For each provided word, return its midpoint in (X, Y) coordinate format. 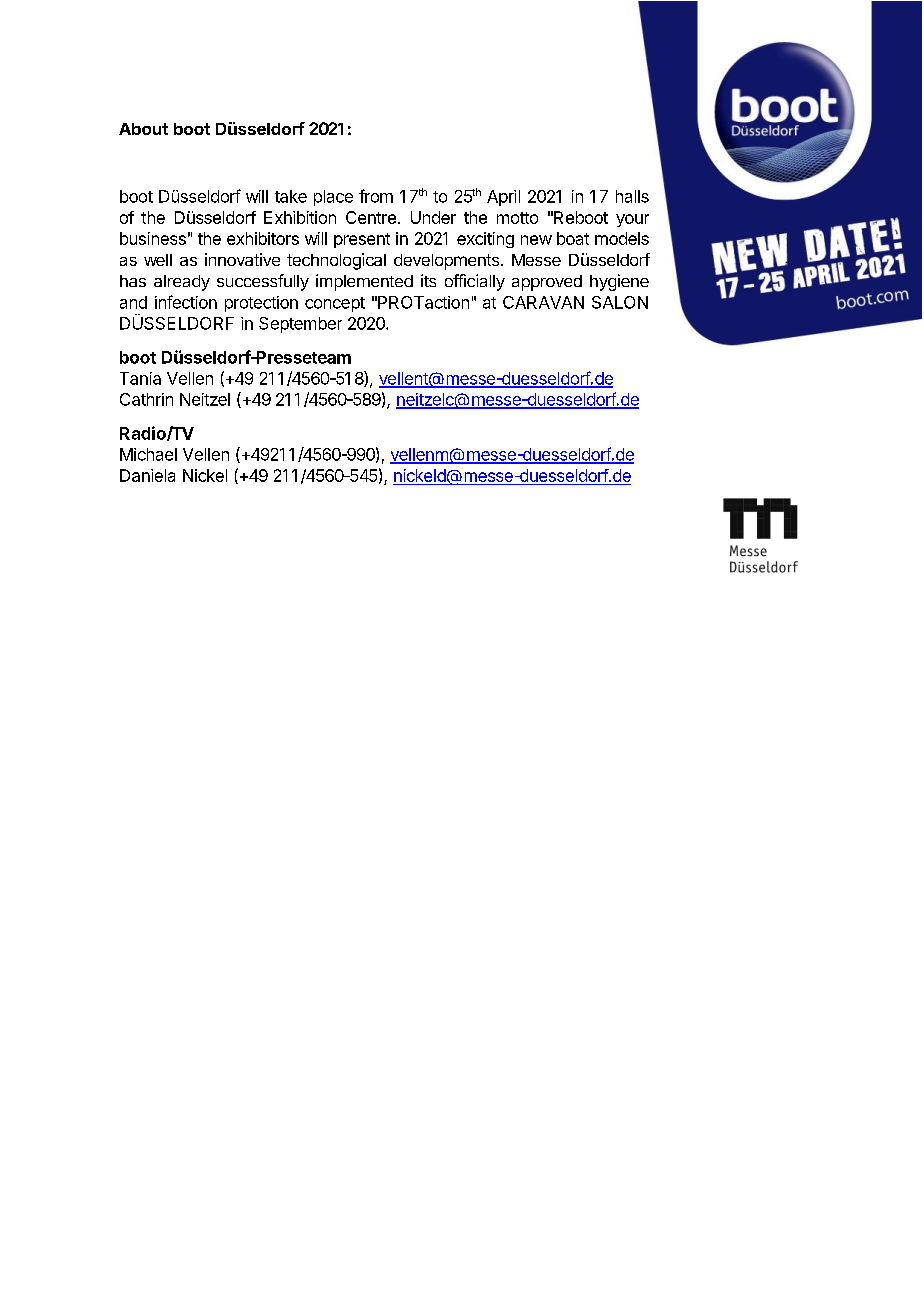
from (376, 196)
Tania (140, 378)
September (300, 325)
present (362, 240)
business (153, 238)
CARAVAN (543, 302)
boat (573, 238)
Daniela (147, 475)
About (143, 129)
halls (632, 196)
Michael (148, 454)
